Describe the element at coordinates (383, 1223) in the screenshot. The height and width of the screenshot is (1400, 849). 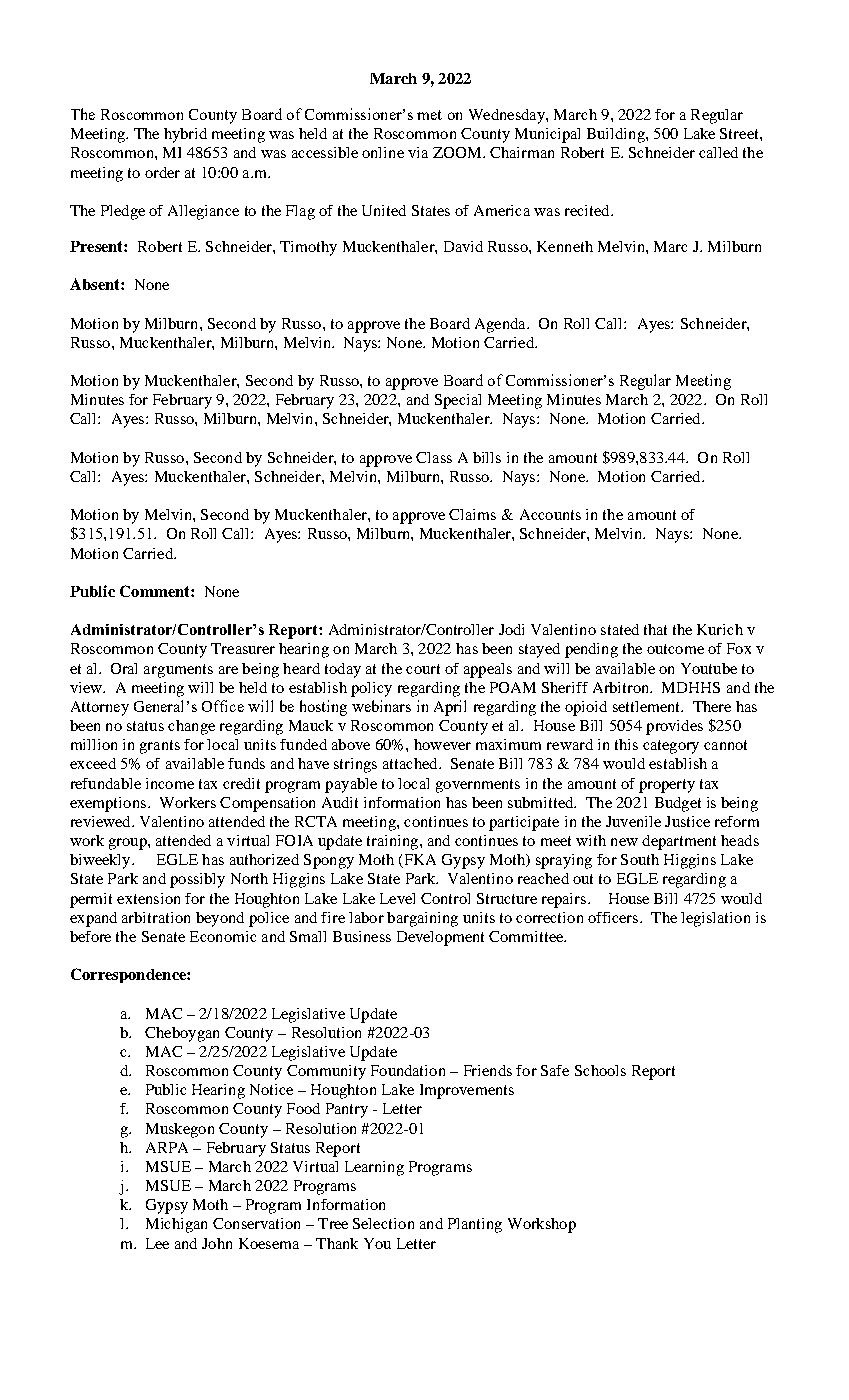
I see `Selection` at that location.
